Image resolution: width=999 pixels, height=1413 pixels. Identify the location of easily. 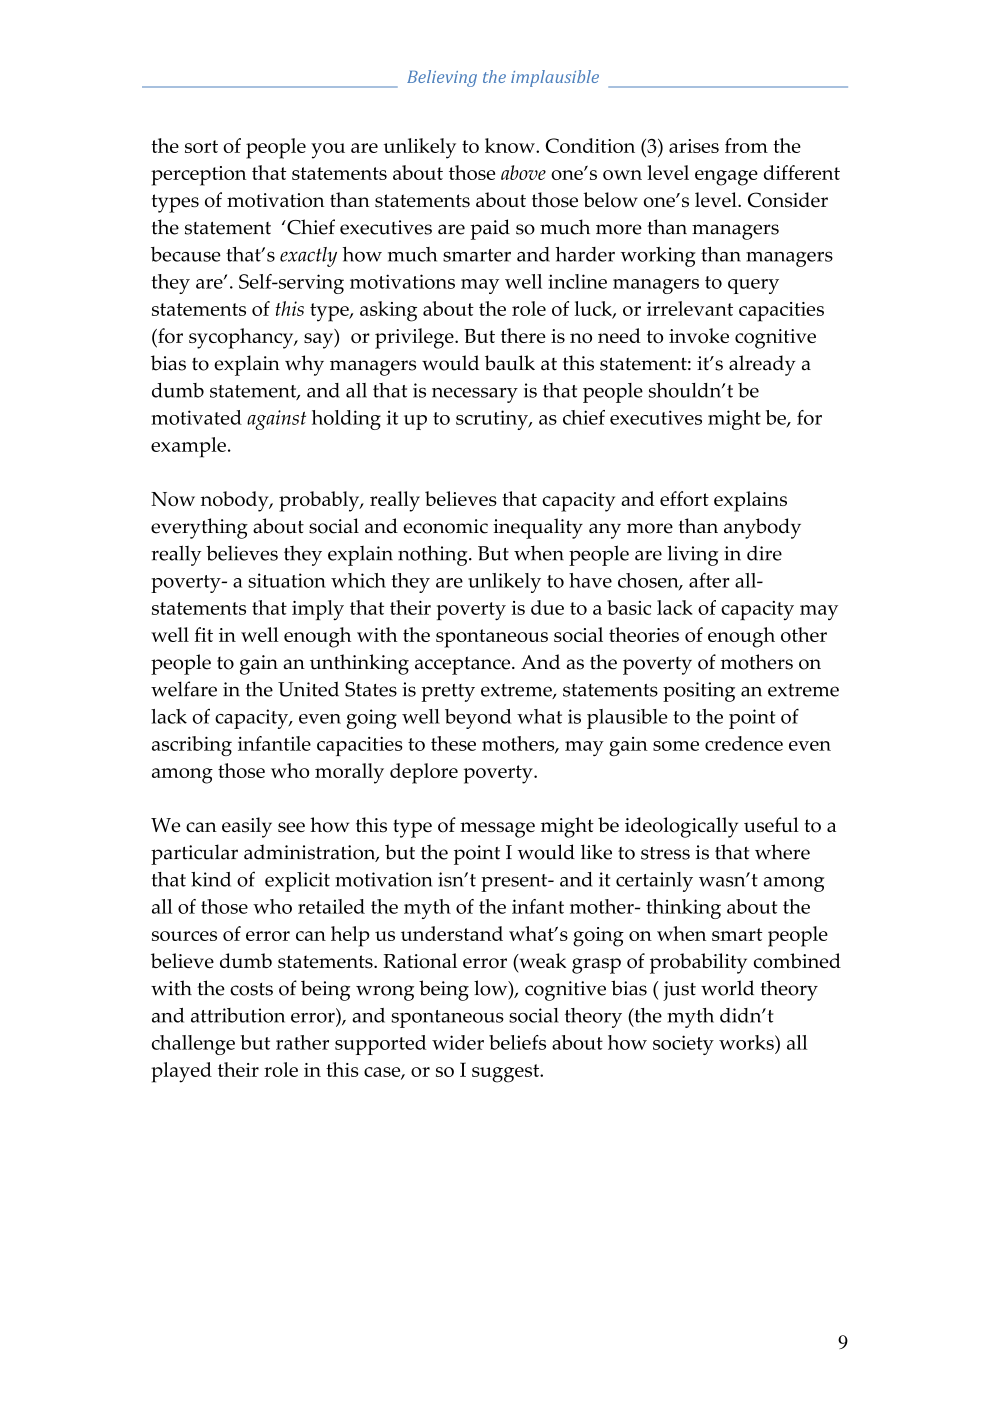
(247, 827).
